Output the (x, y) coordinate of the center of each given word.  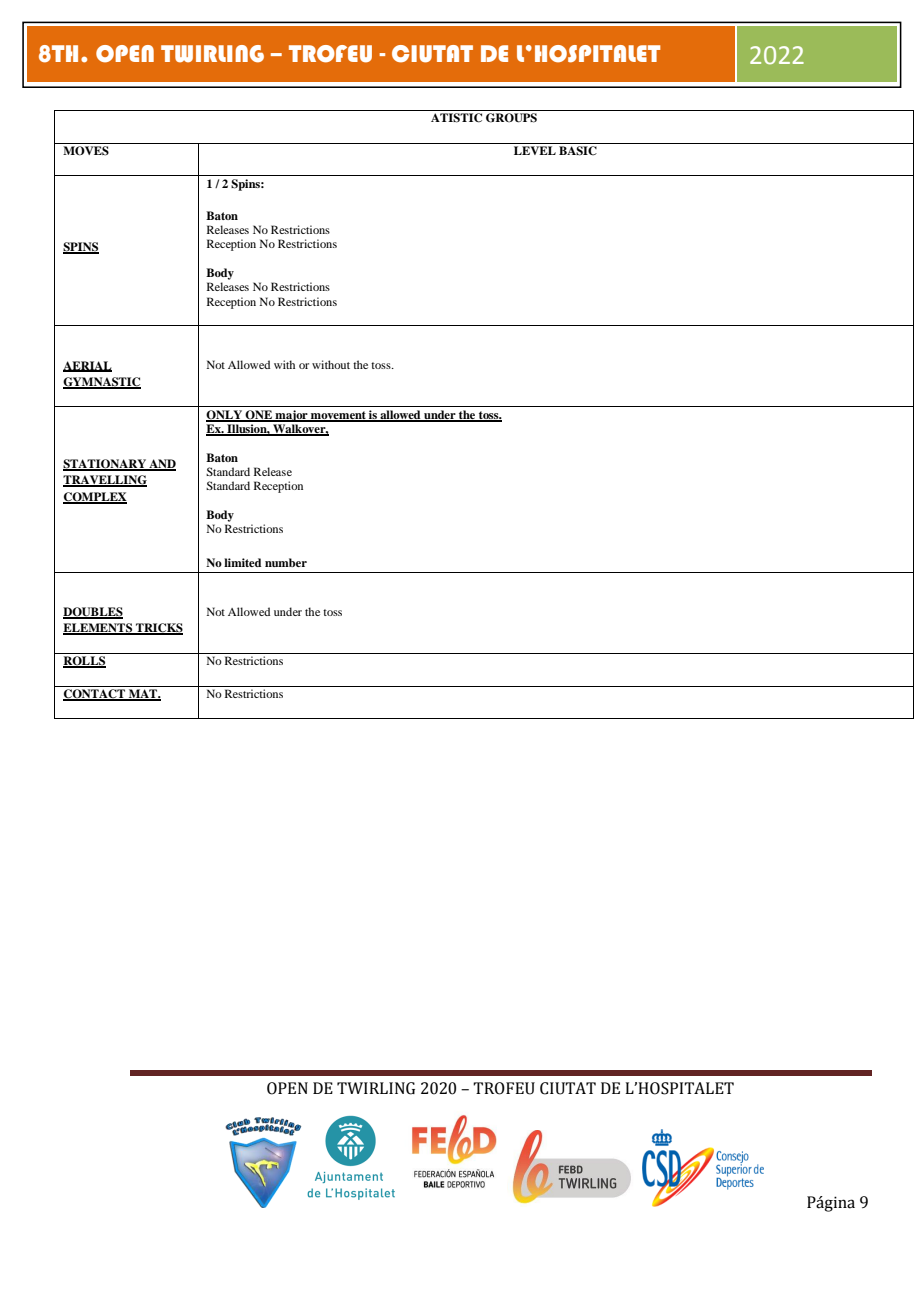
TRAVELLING (105, 481)
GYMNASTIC (102, 382)
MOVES (86, 151)
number (286, 562)
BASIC (578, 151)
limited (242, 562)
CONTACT (95, 695)
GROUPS (511, 118)
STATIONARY (105, 465)
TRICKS (158, 629)
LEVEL (535, 150)
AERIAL (87, 366)
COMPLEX (95, 497)
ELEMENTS (99, 629)
